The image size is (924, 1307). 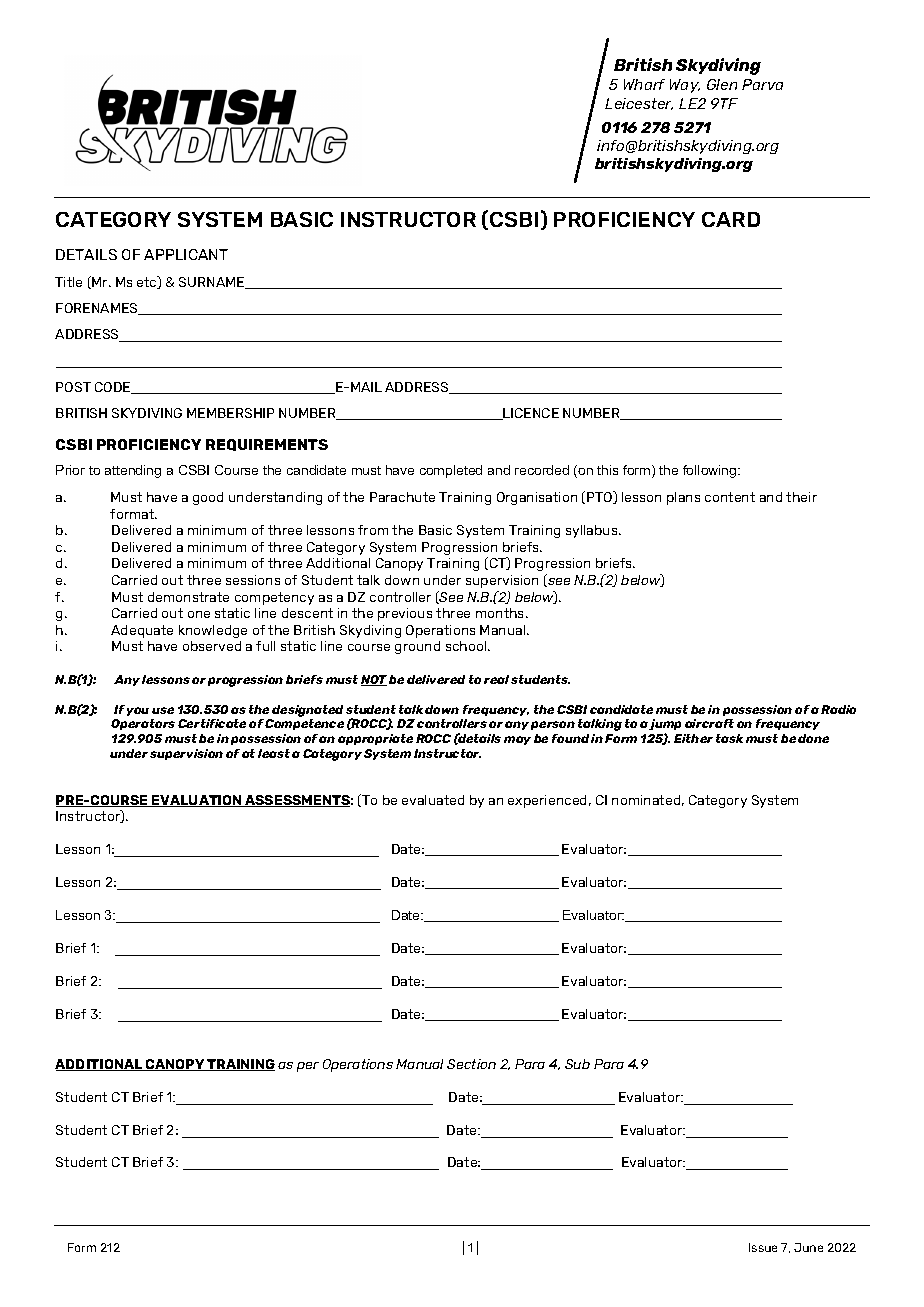 What do you see at coordinates (142, 631) in the screenshot?
I see `Adequate` at bounding box center [142, 631].
